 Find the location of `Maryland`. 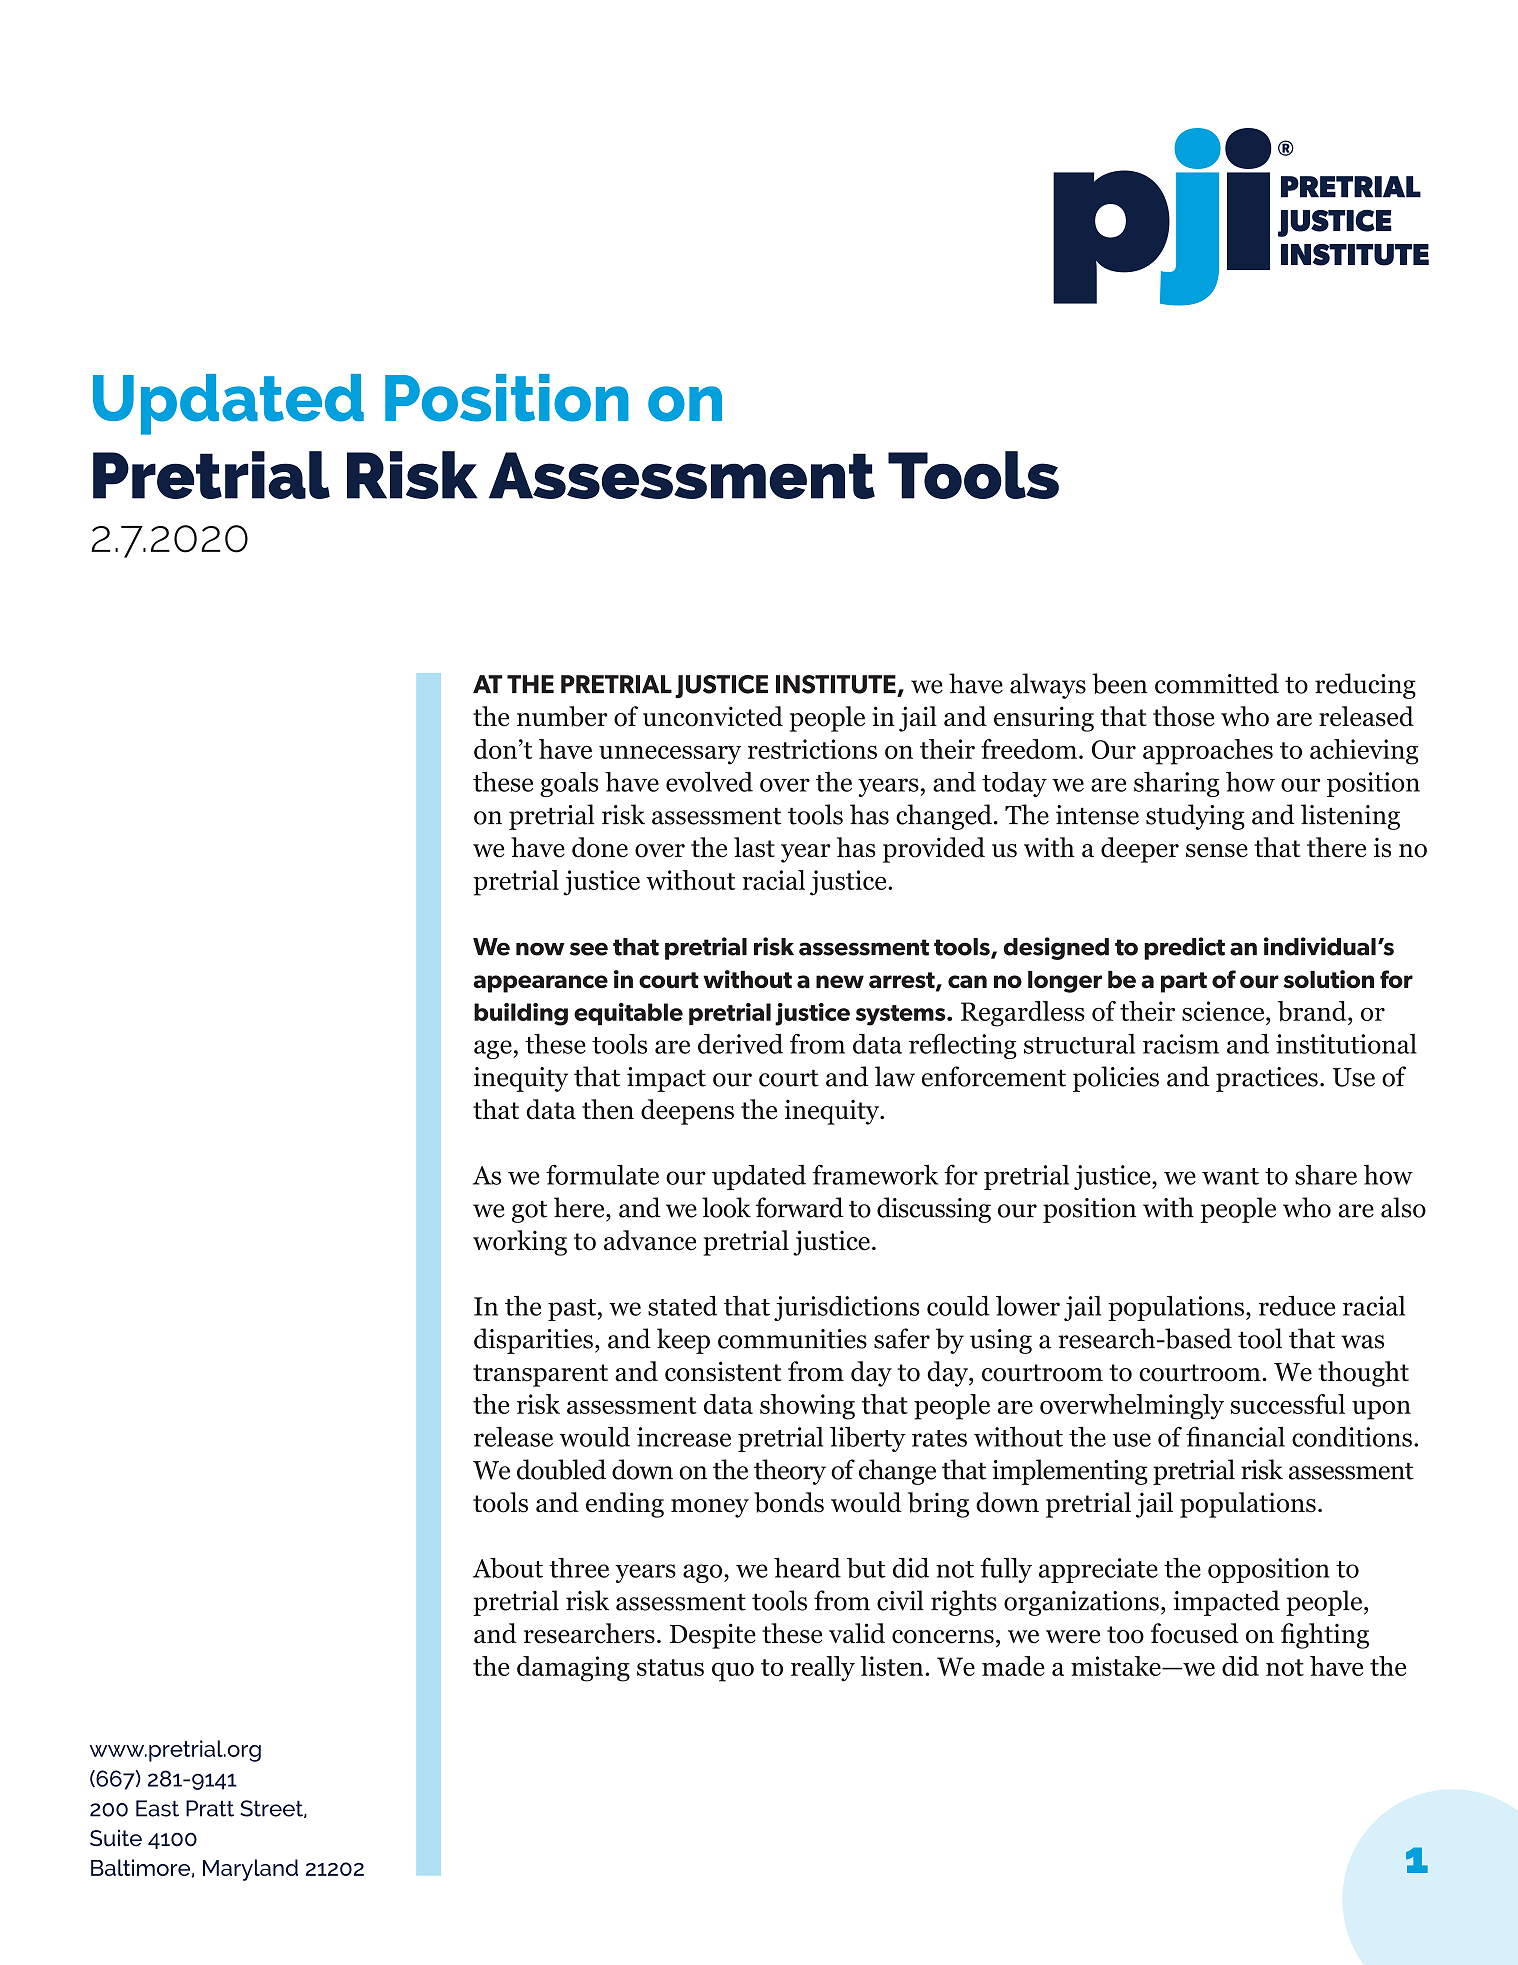

Maryland is located at coordinates (250, 1870).
